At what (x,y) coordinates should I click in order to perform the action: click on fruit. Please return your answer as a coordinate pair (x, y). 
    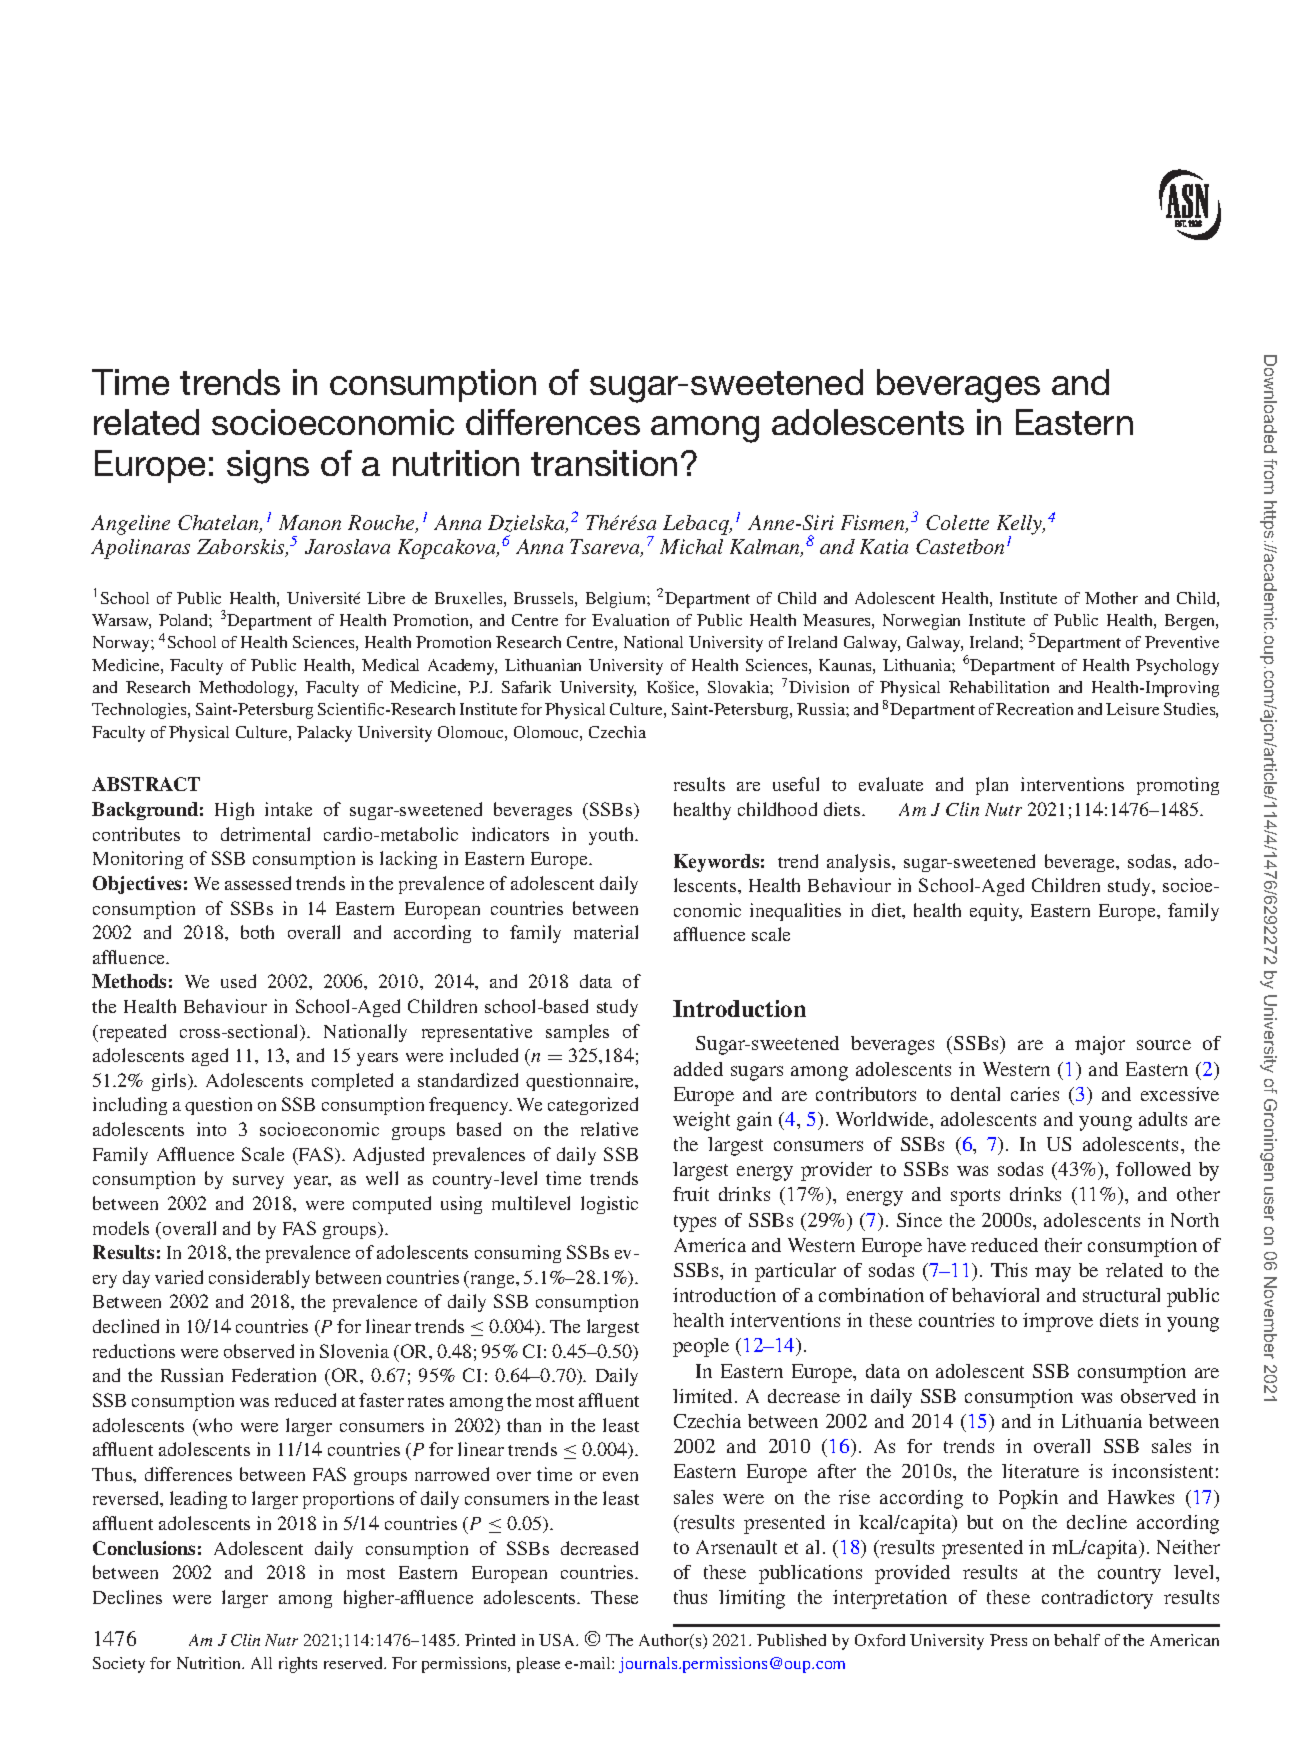
    Looking at the image, I should click on (691, 1194).
